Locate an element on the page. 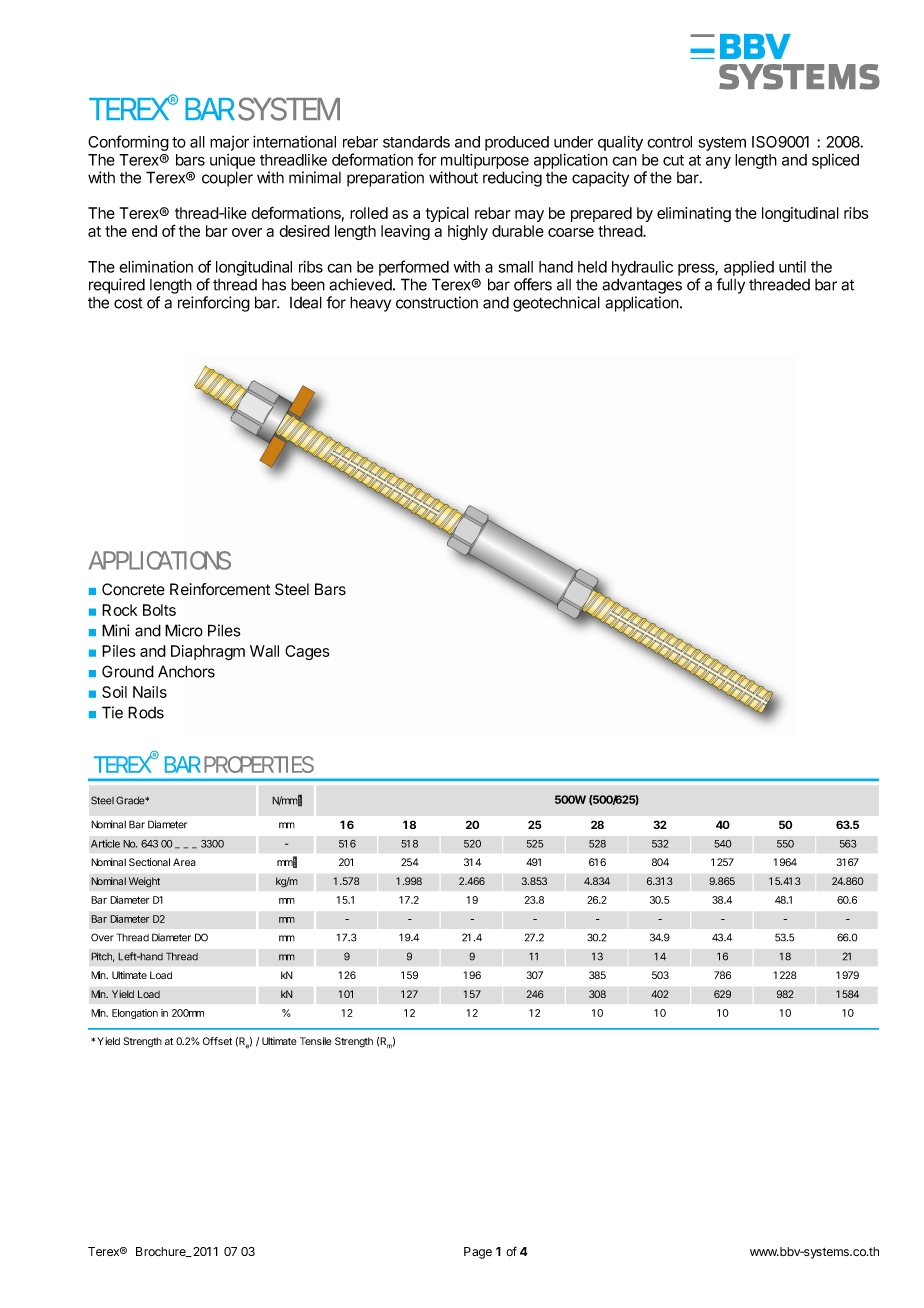 The height and width of the page is (1308, 924). Reinforcement is located at coordinates (220, 589).
